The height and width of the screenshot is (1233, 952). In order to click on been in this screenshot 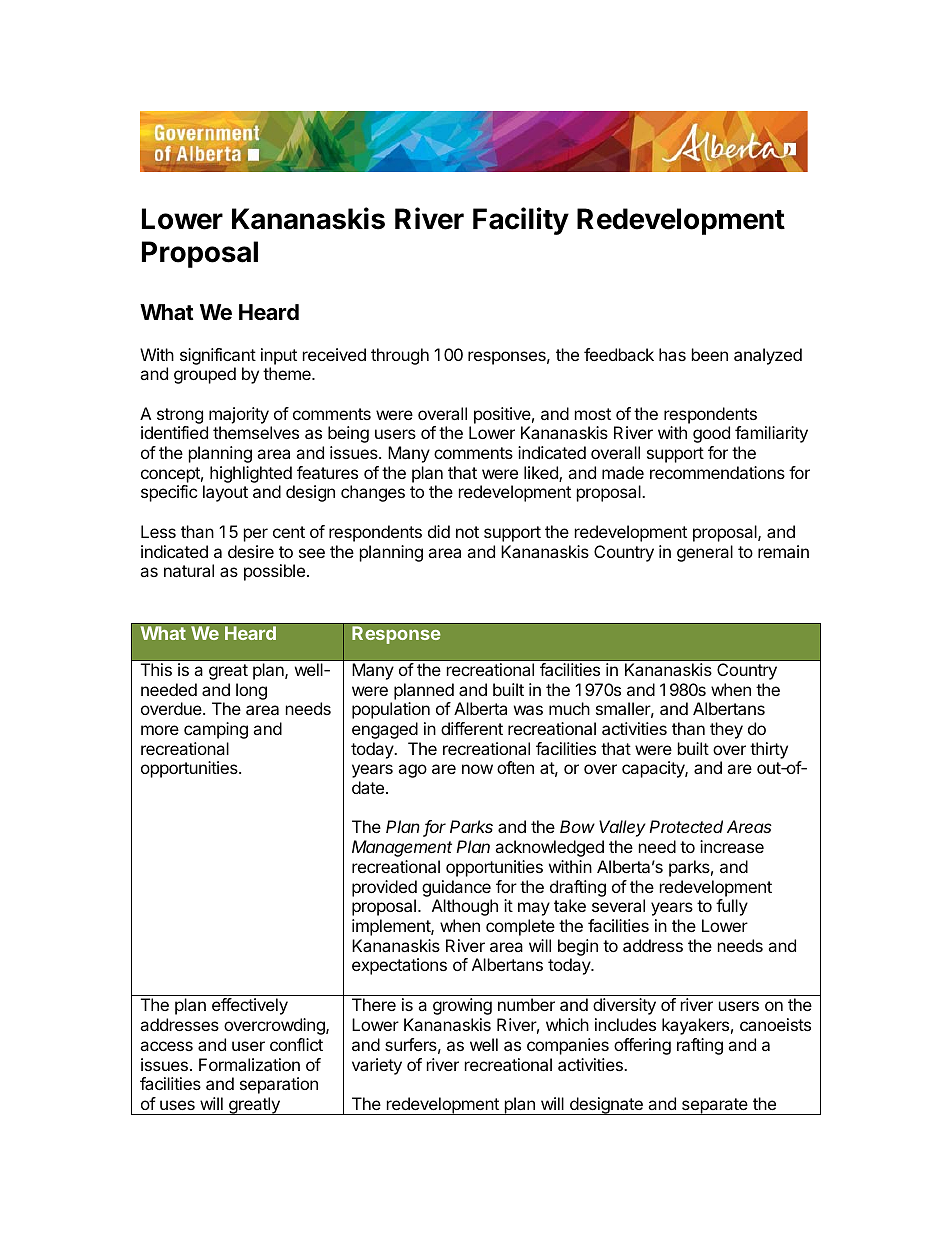, I will do `click(710, 354)`.
